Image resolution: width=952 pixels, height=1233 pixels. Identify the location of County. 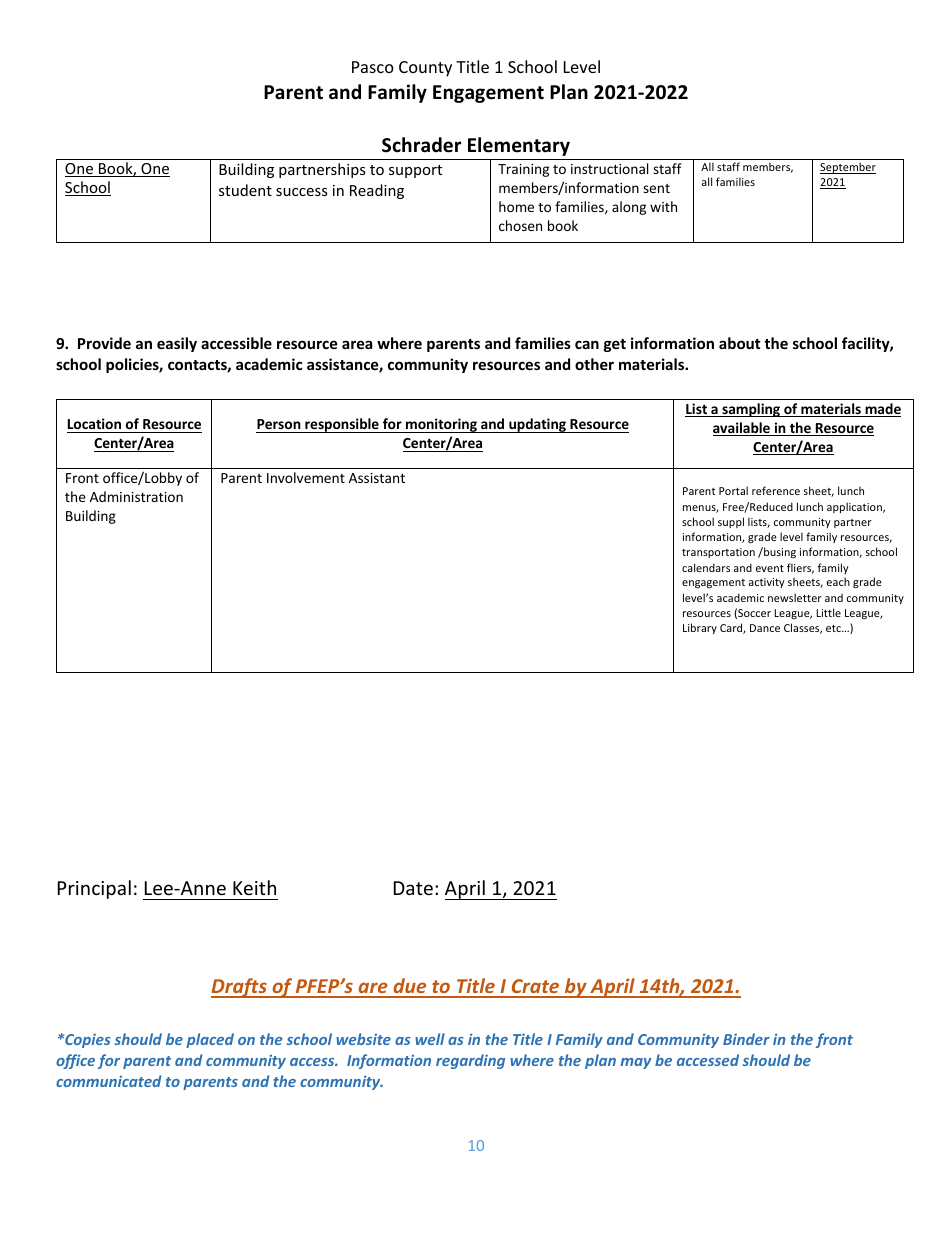
(425, 69).
